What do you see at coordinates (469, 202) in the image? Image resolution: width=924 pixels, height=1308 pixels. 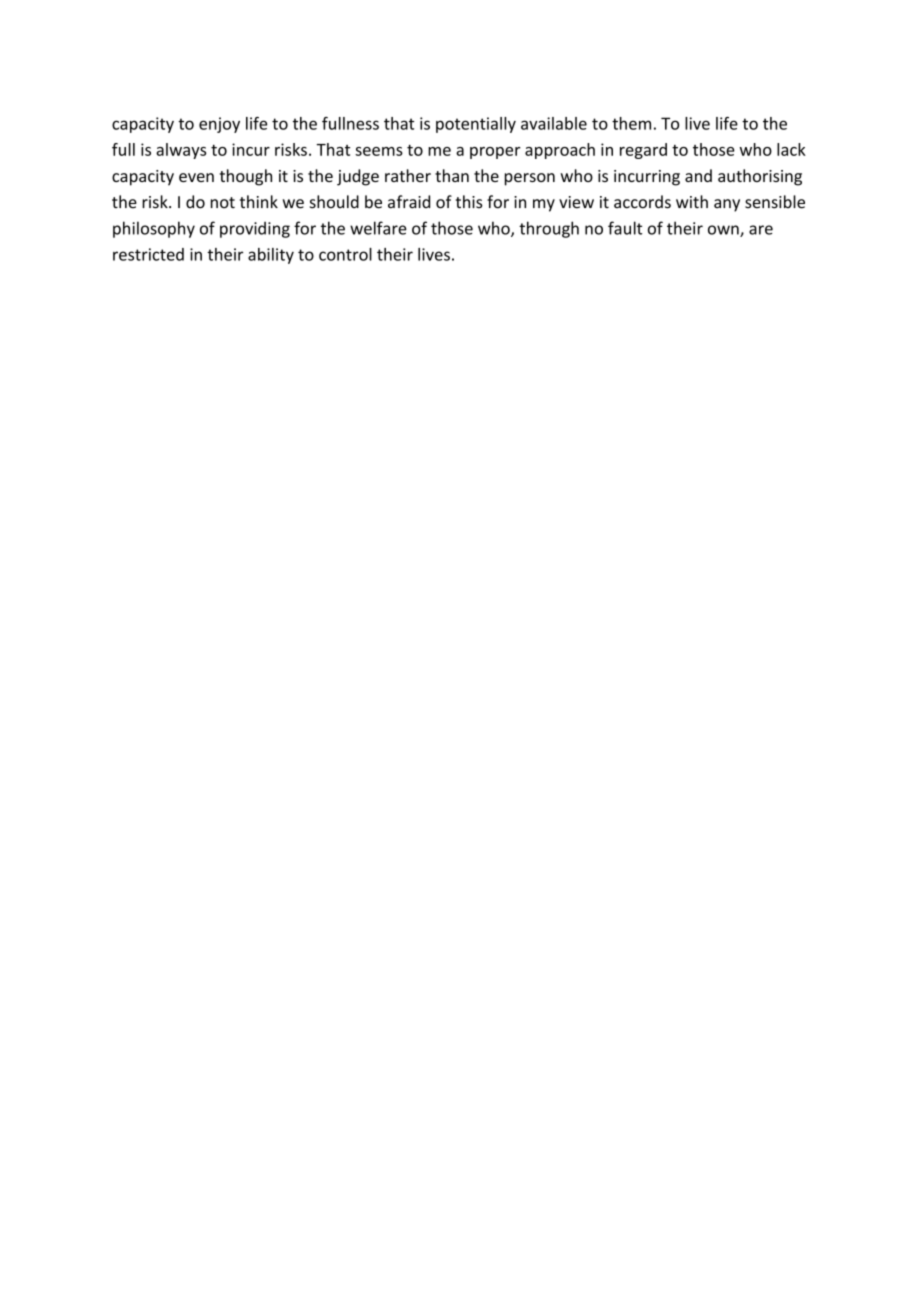 I see `this` at bounding box center [469, 202].
